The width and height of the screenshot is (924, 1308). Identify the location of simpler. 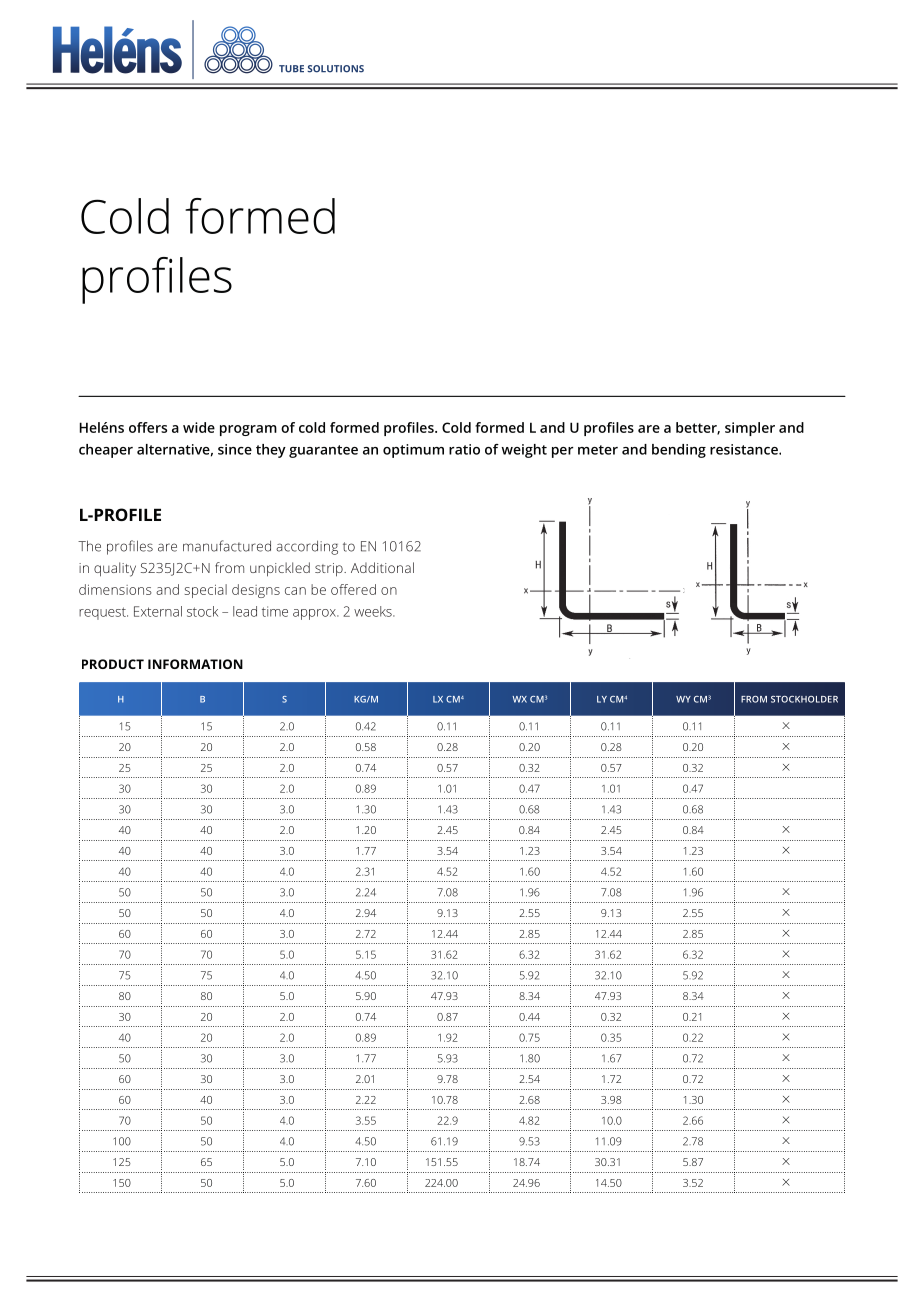
(750, 429).
